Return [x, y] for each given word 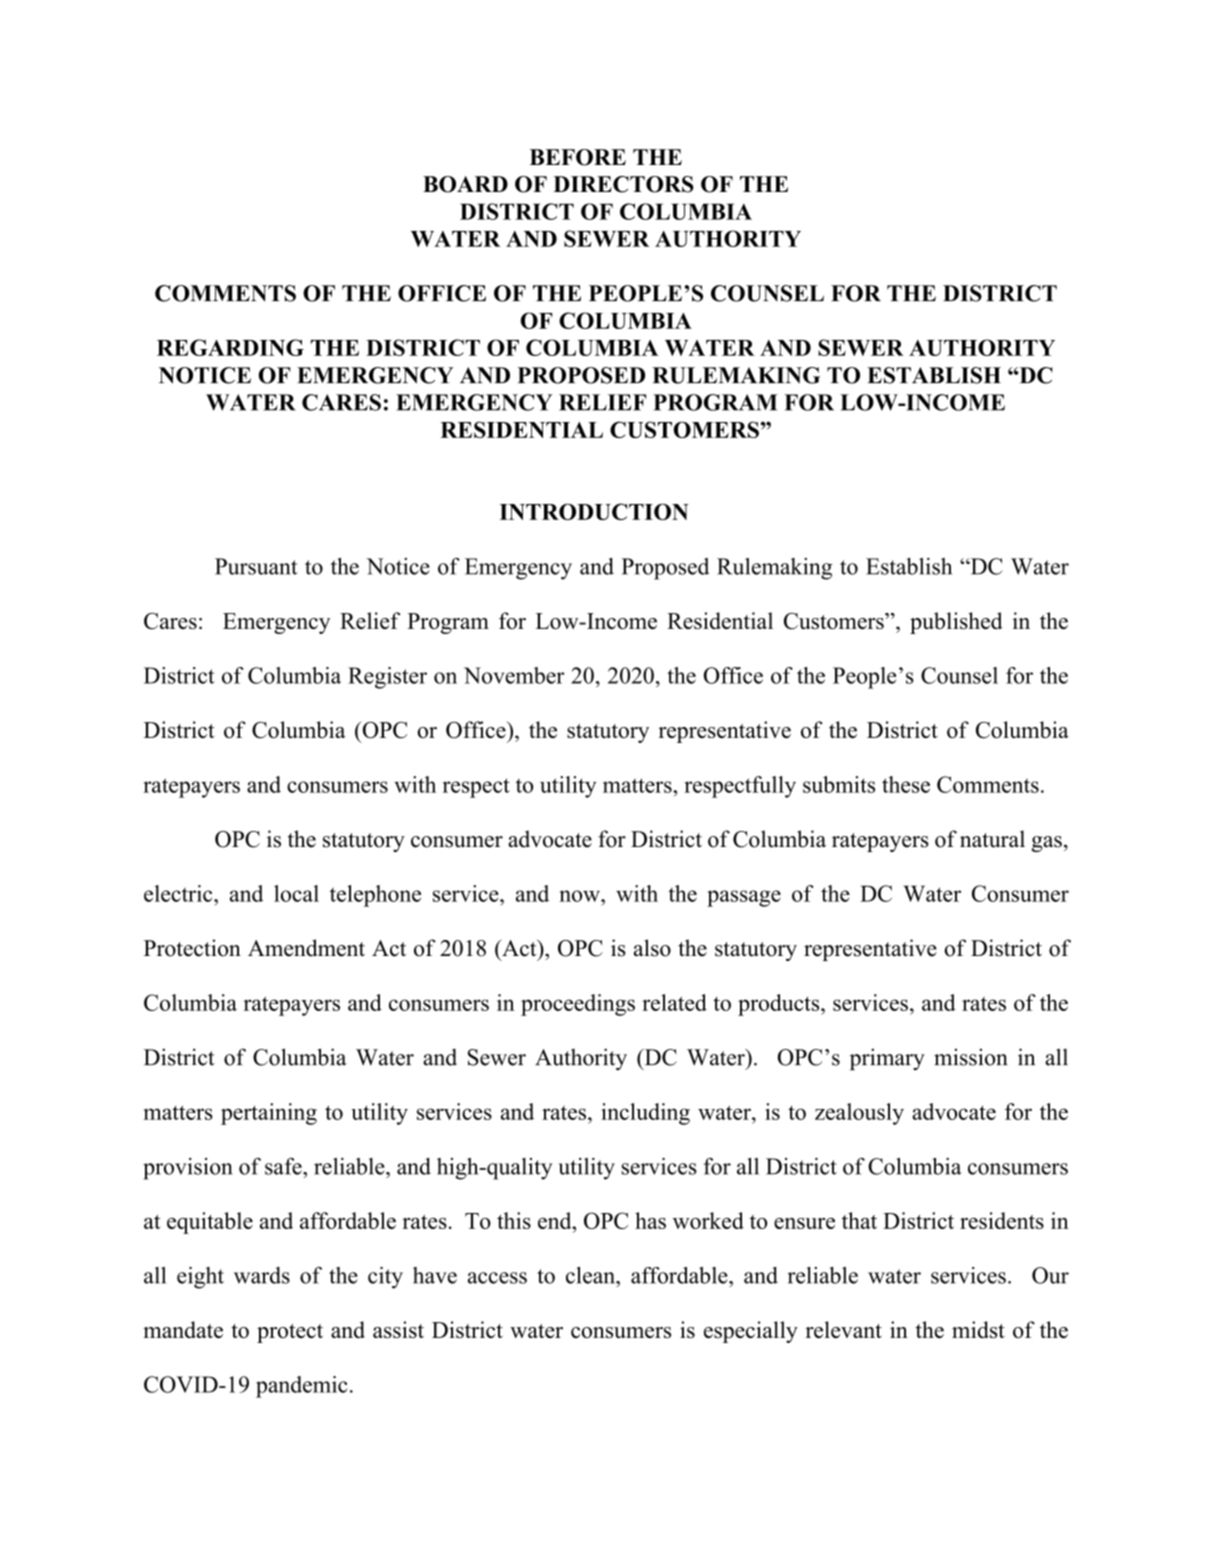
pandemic [302, 1387]
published [956, 623]
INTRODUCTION [594, 511]
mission [971, 1057]
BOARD [465, 184]
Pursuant [256, 566]
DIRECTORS [623, 184]
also [652, 948]
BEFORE [578, 157]
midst [978, 1329]
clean [592, 1275]
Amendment [306, 948]
